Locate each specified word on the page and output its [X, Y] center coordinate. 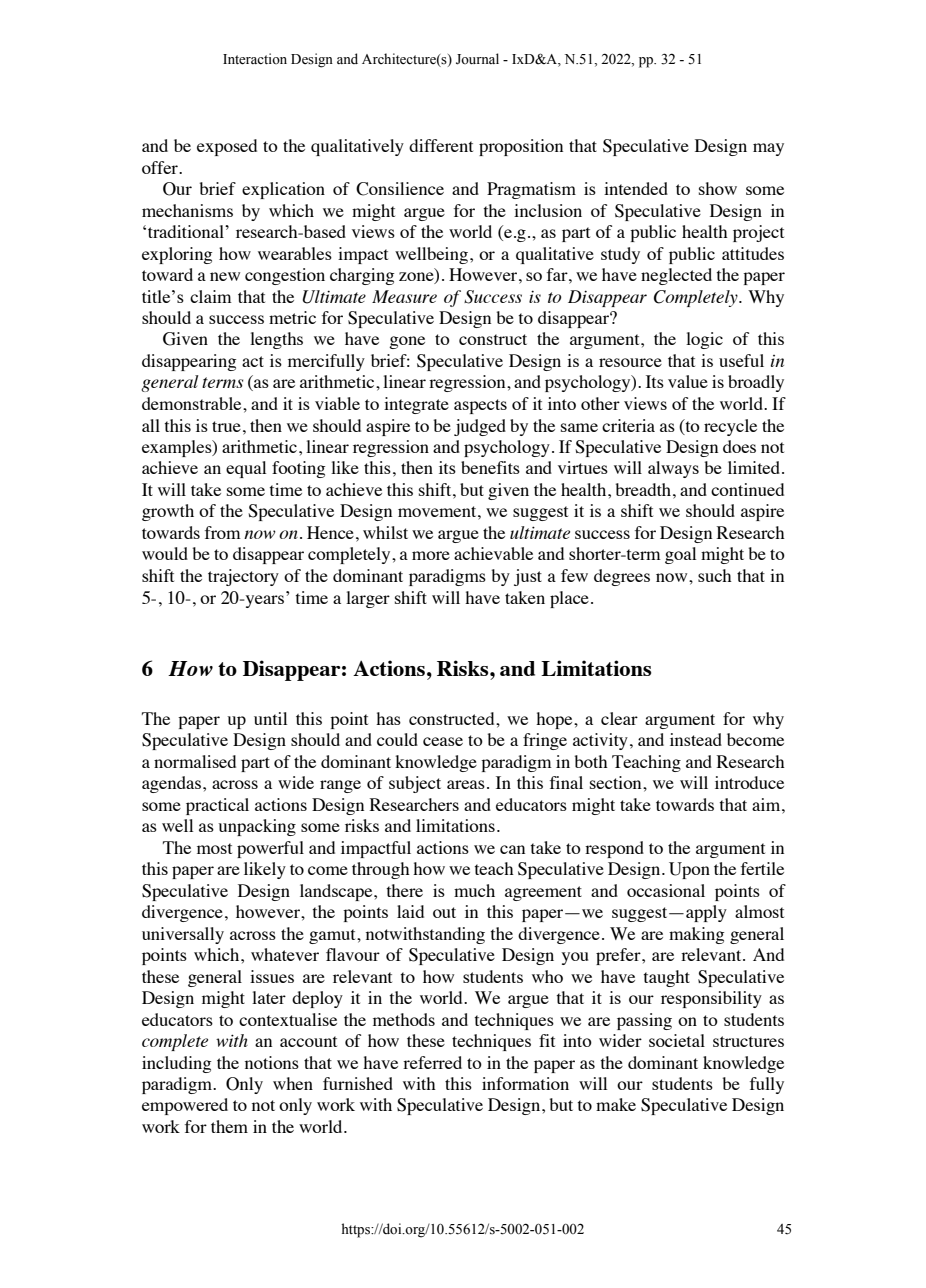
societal [677, 1040]
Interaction [255, 59]
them [229, 1126]
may [768, 149]
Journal [477, 59]
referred [432, 1062]
